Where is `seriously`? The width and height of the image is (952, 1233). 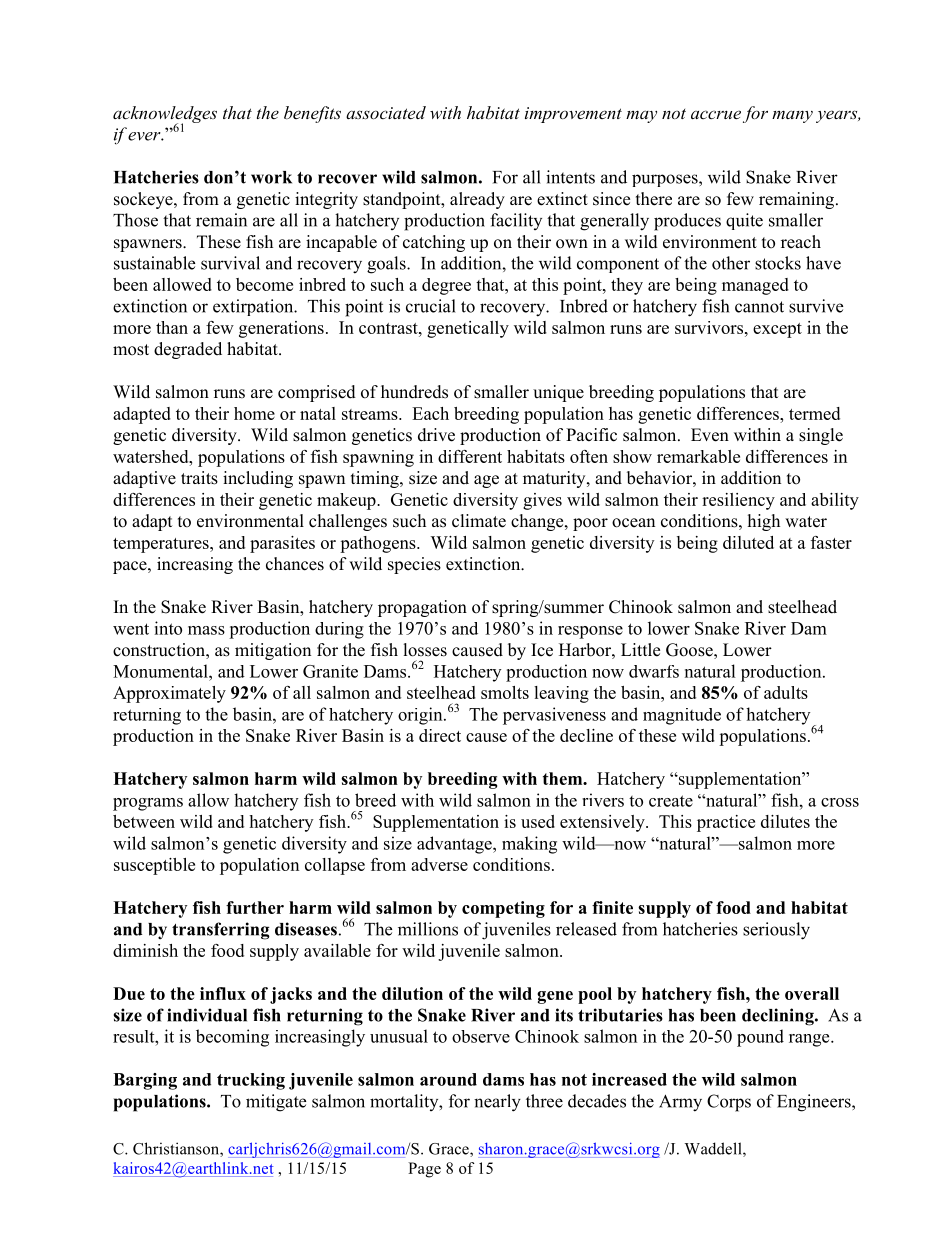 seriously is located at coordinates (776, 931).
